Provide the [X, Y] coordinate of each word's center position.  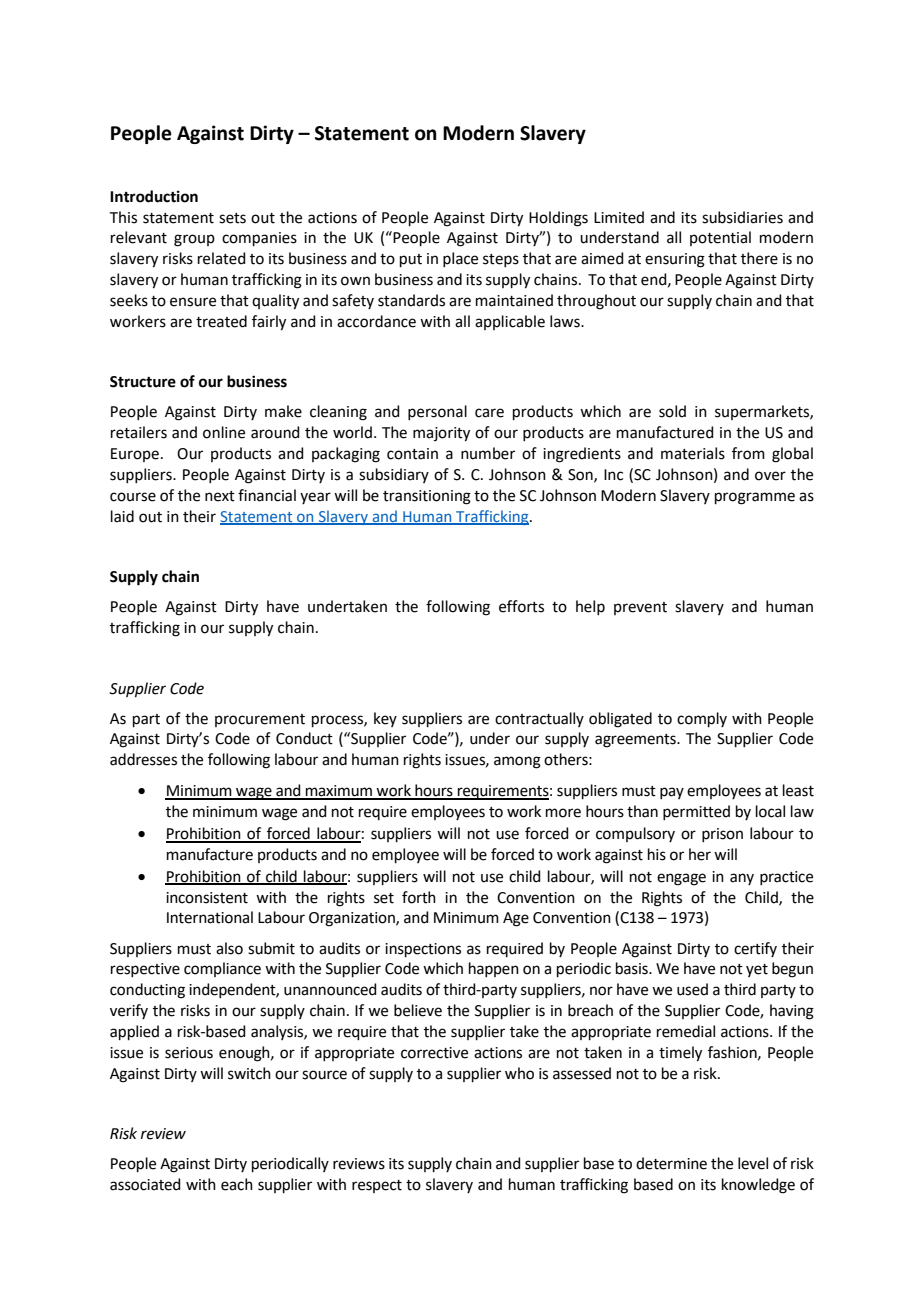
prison [722, 835]
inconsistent [207, 898]
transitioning [427, 497]
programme [755, 498]
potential [720, 238]
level [753, 1163]
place [460, 259]
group [194, 240]
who [519, 1073]
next [220, 496]
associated [145, 1184]
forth [419, 897]
